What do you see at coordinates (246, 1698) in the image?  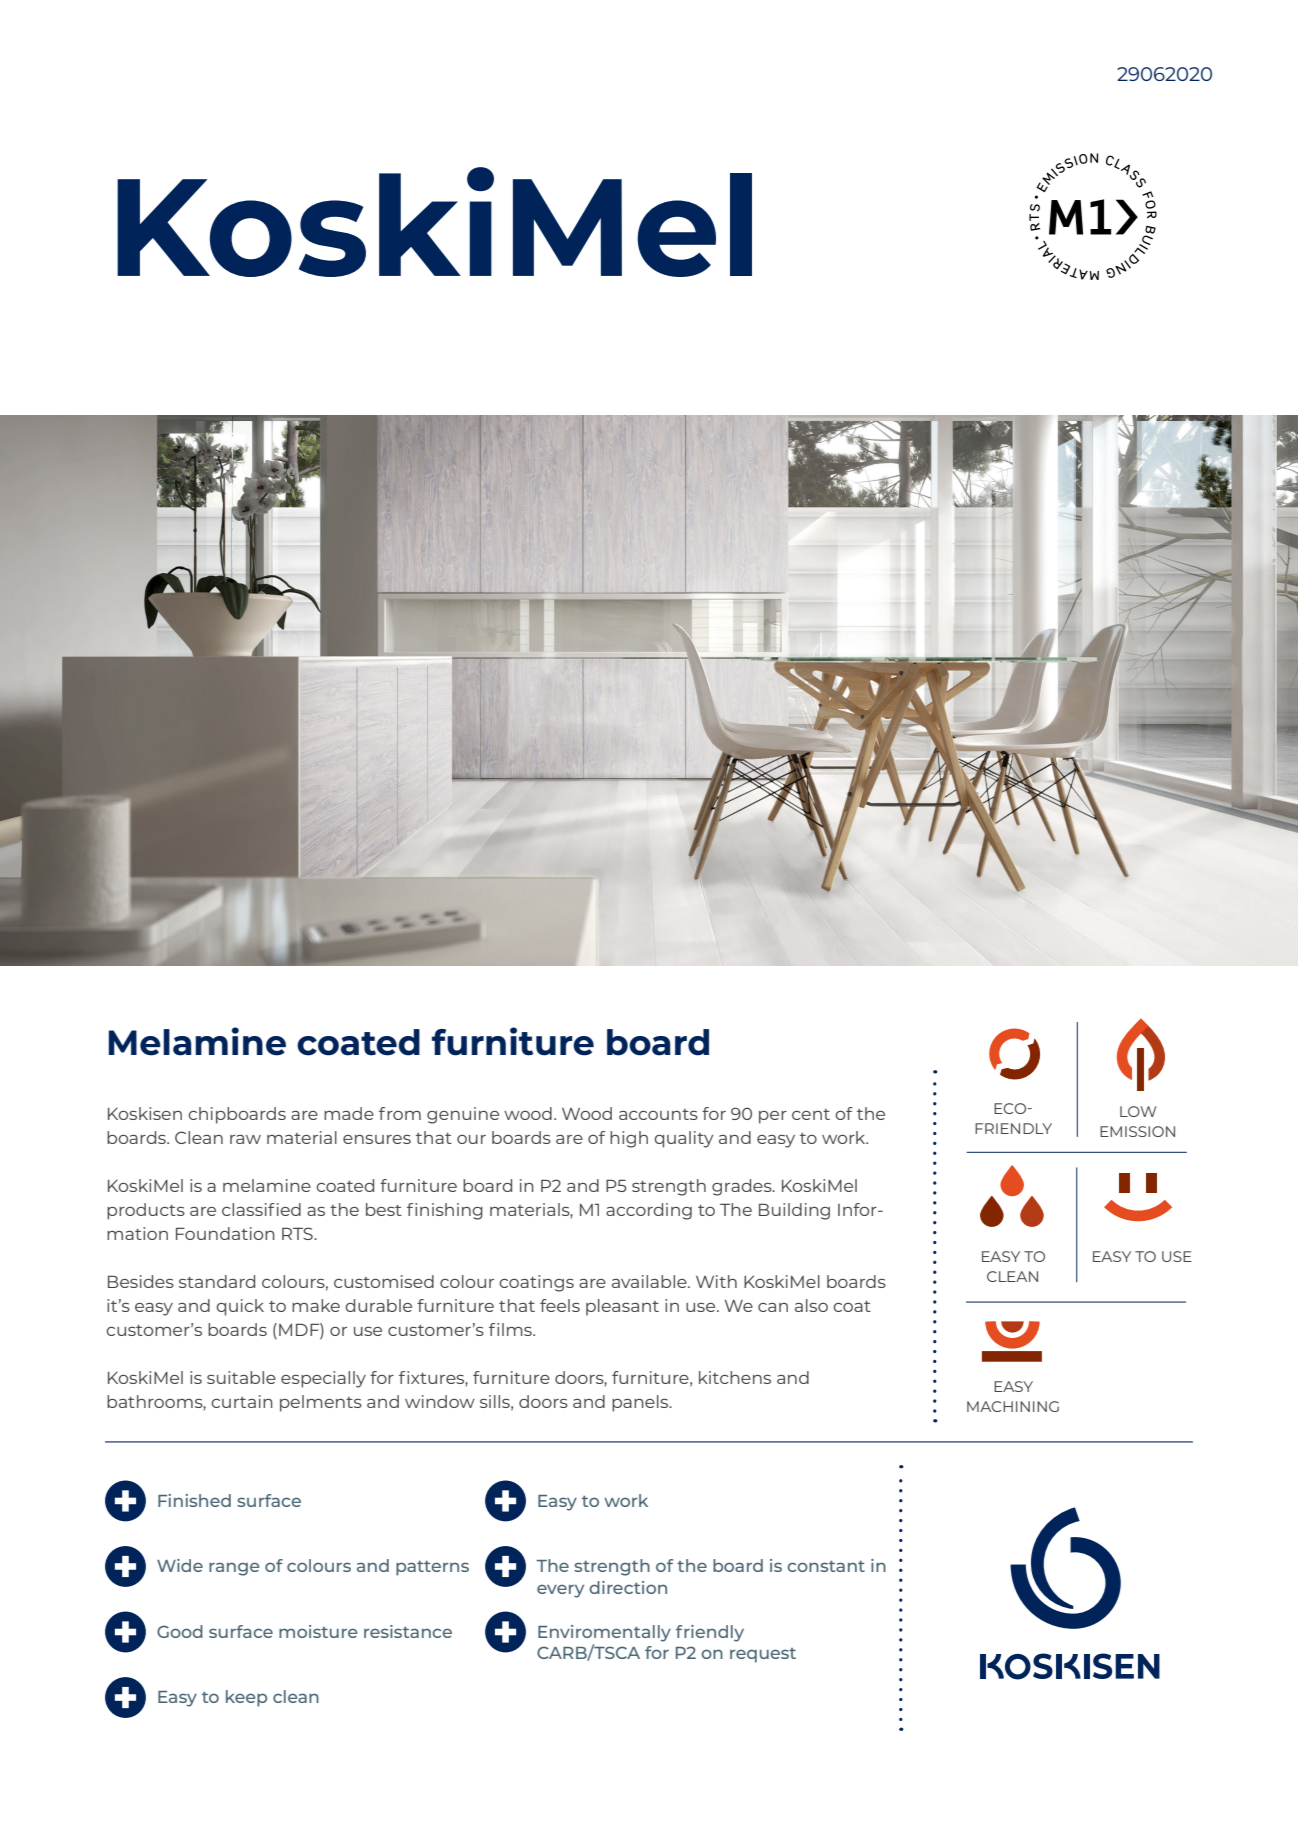 I see `keep` at bounding box center [246, 1698].
